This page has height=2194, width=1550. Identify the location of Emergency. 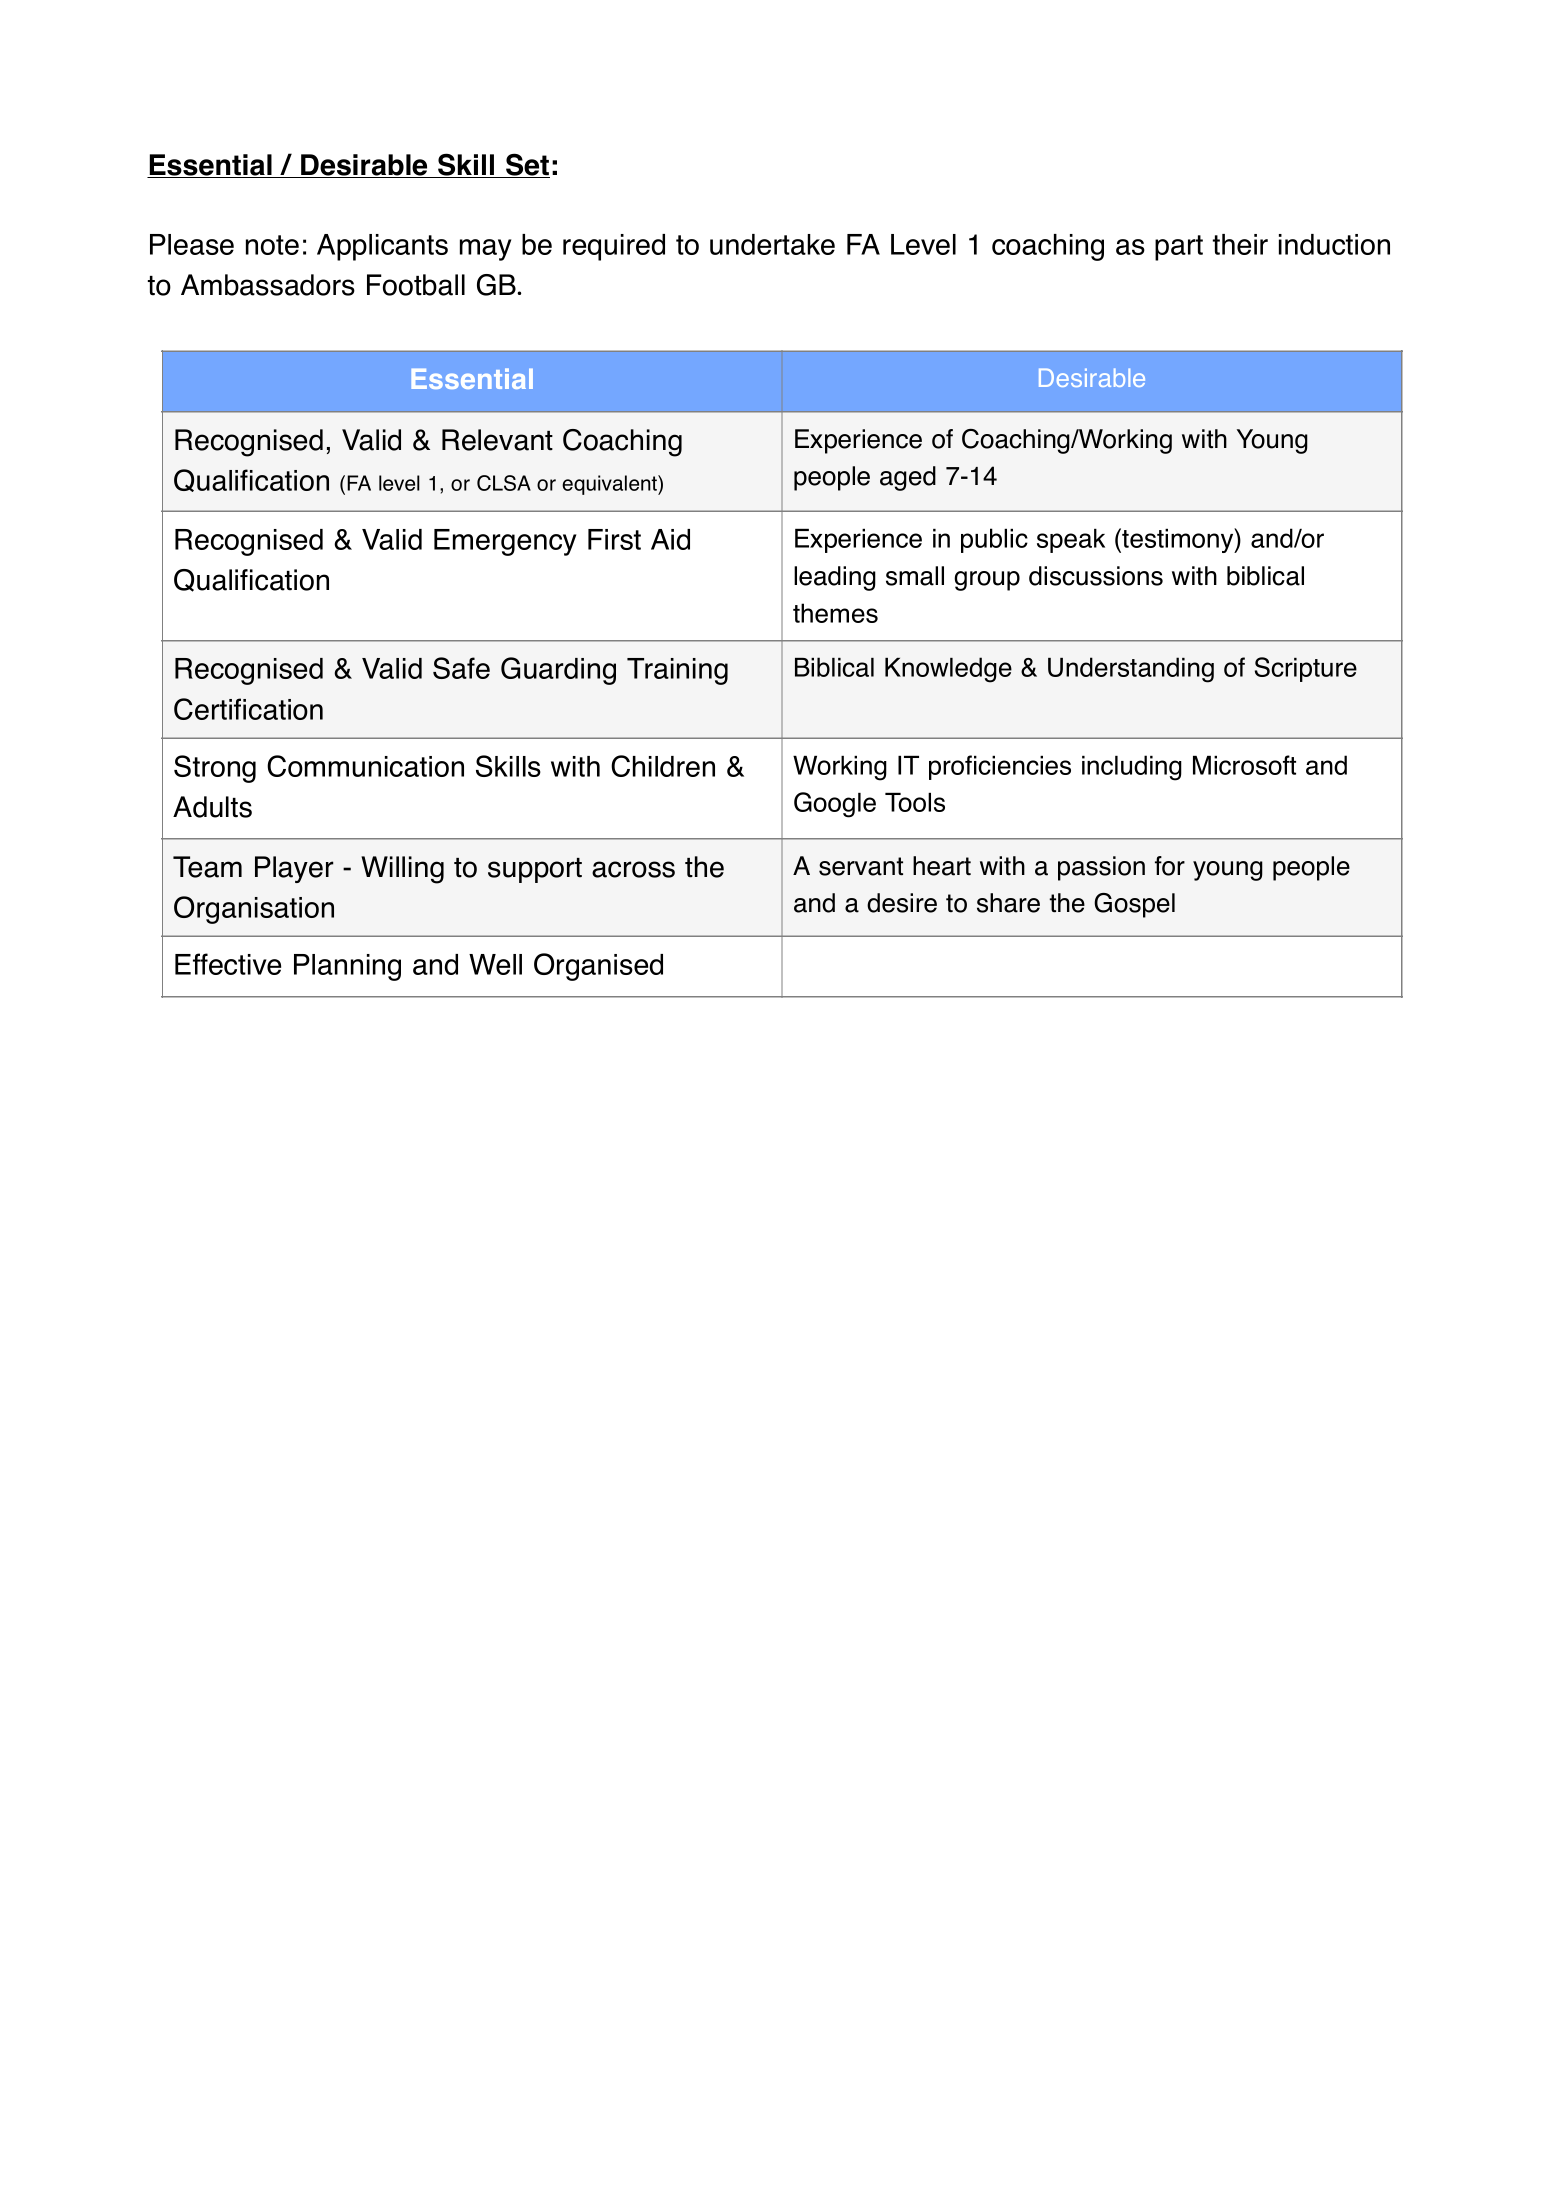
(505, 542).
